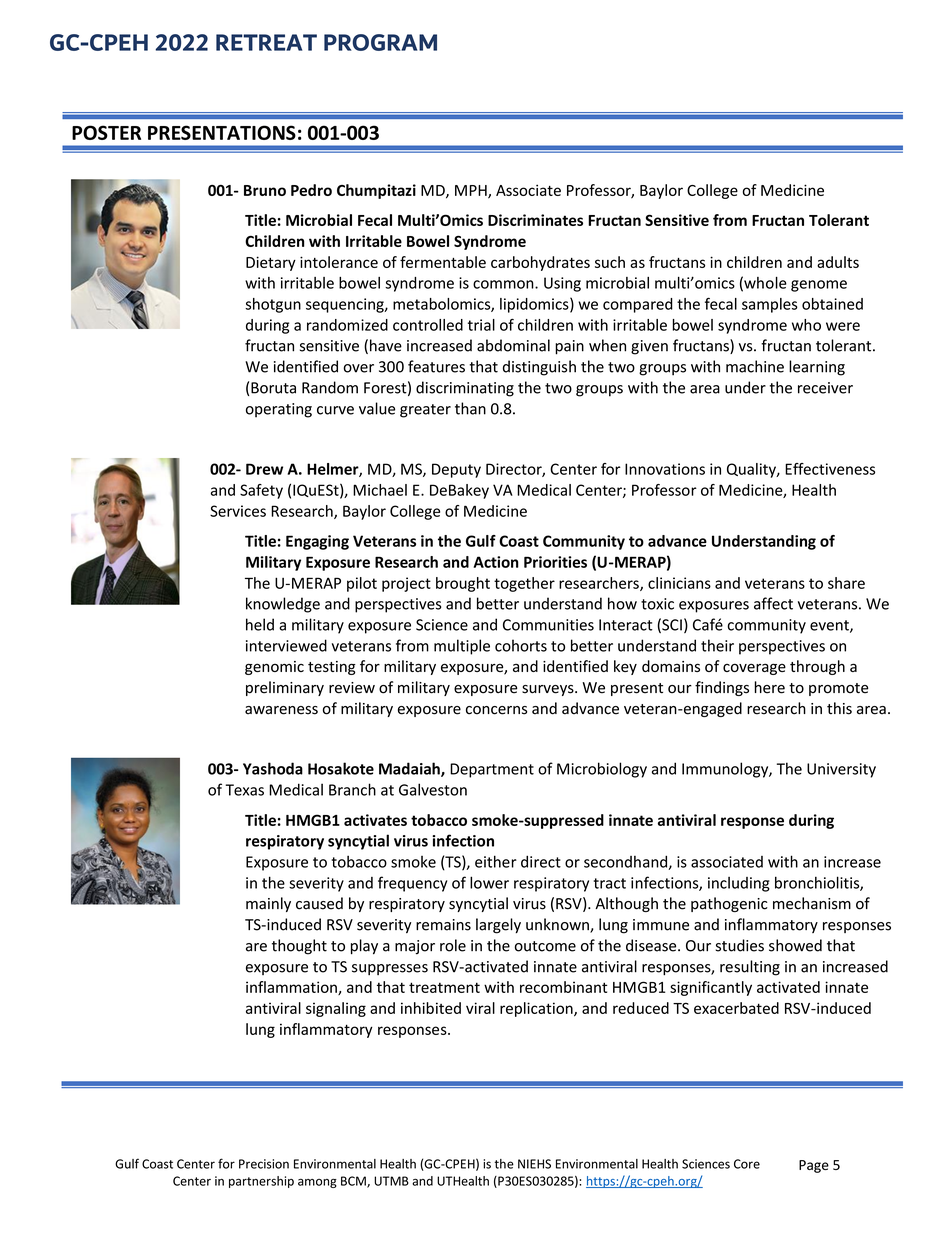 This screenshot has width=952, height=1233. What do you see at coordinates (266, 42) in the screenshot?
I see `RETREAT` at bounding box center [266, 42].
